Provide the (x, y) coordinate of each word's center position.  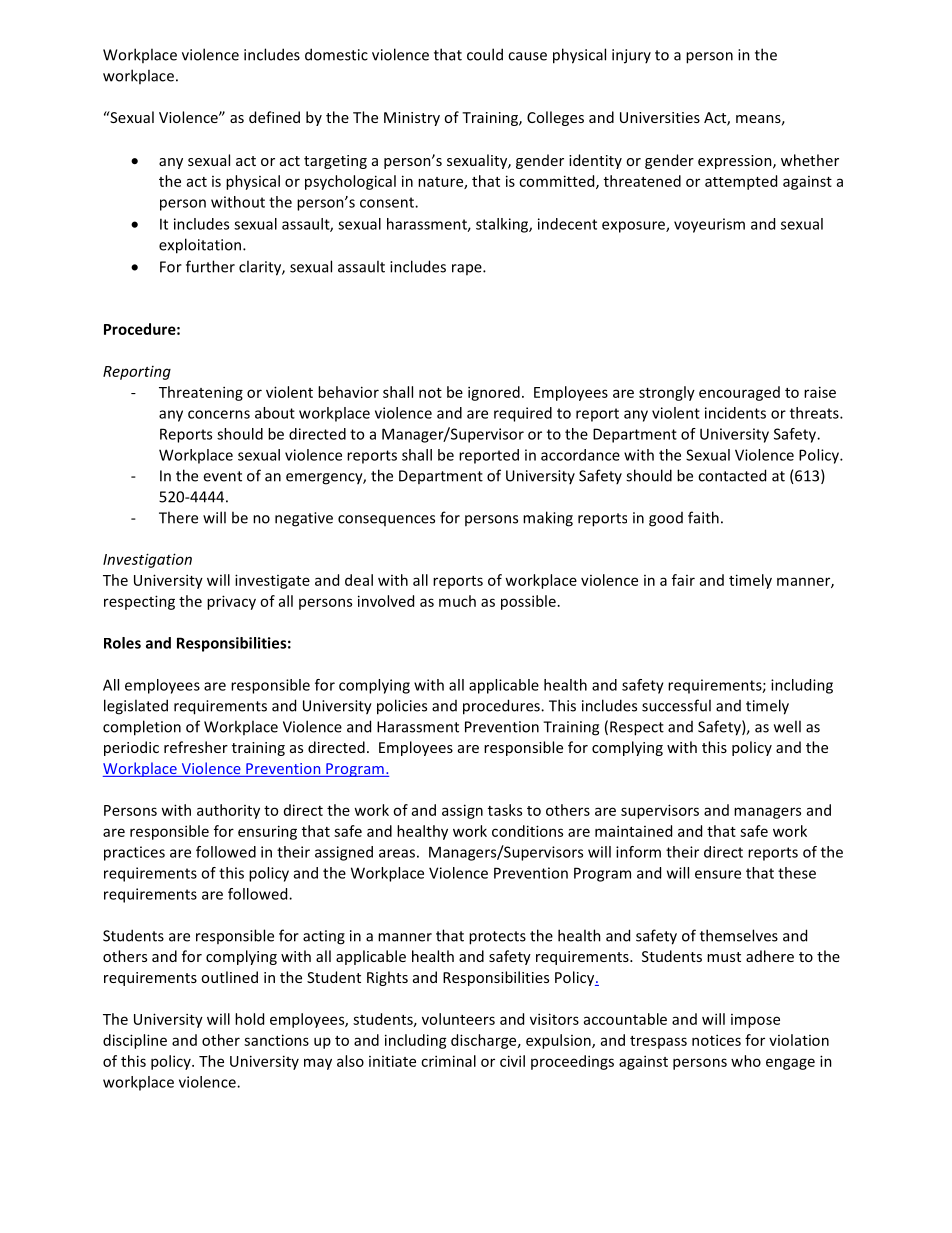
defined (274, 117)
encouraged (739, 393)
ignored (494, 393)
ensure (718, 874)
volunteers (458, 1019)
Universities (660, 117)
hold (249, 1019)
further (210, 266)
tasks (505, 810)
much (457, 601)
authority (228, 811)
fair (683, 580)
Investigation (147, 560)
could (485, 54)
